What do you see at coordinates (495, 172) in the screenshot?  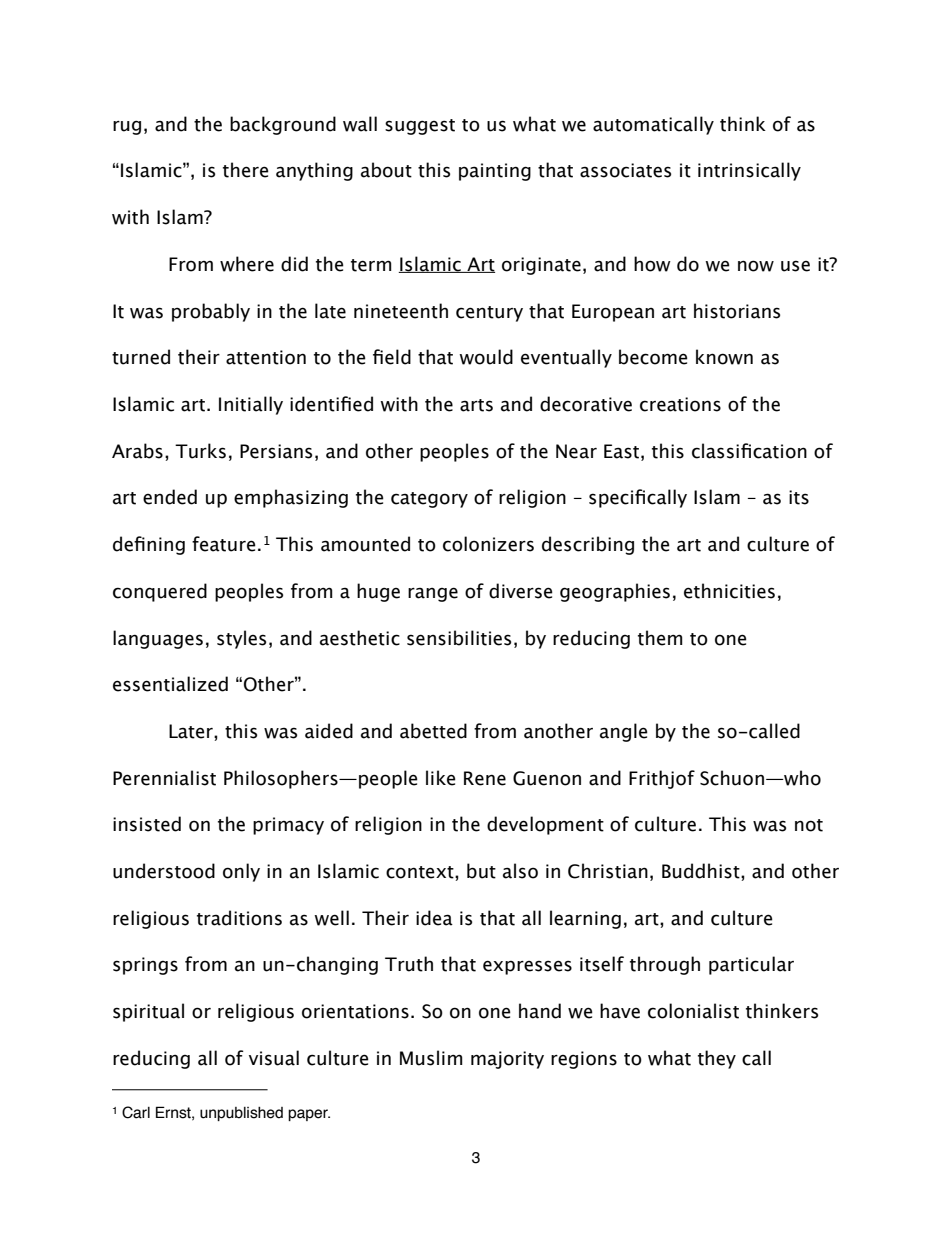 I see `painting` at bounding box center [495, 172].
